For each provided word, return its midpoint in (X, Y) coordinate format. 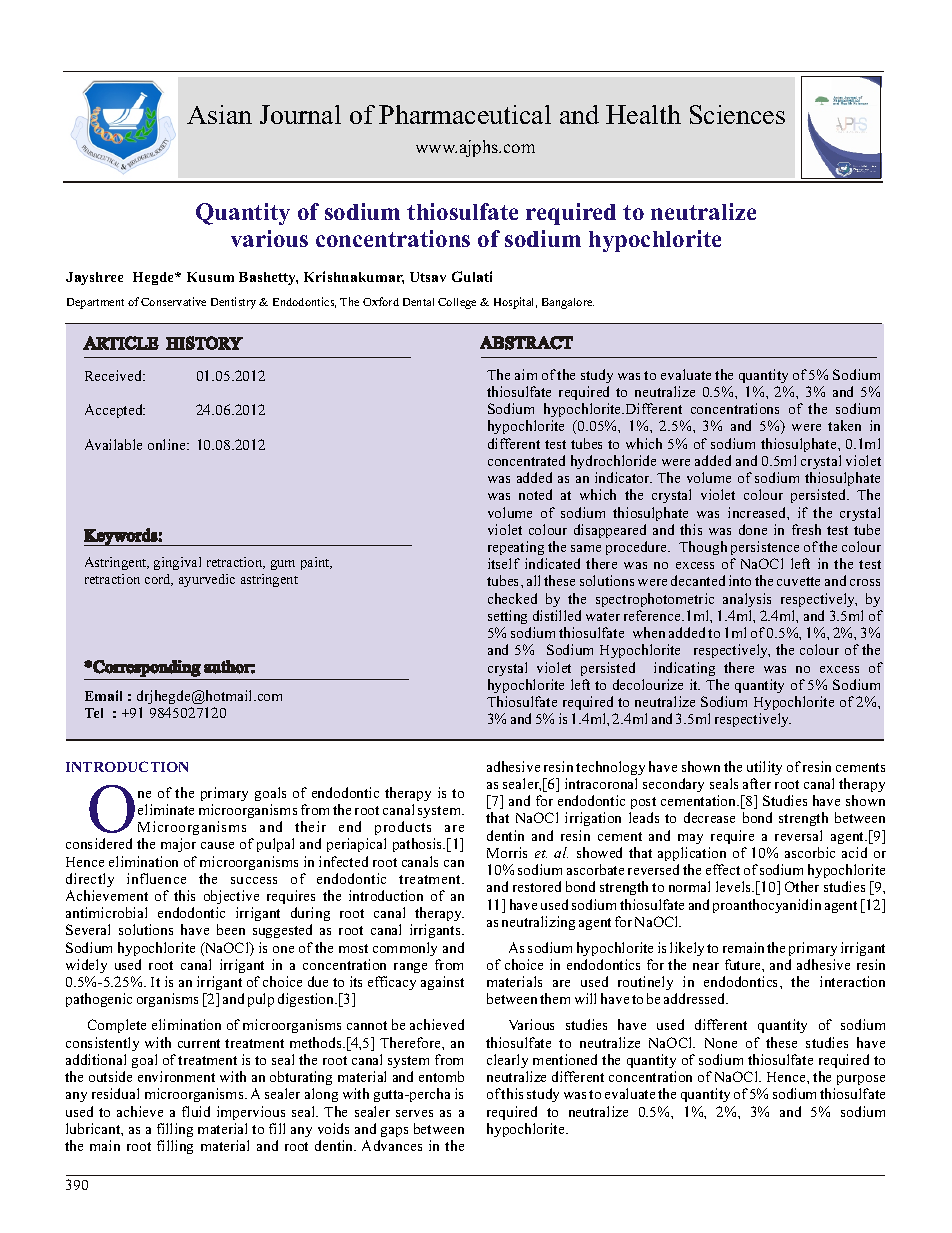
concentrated (526, 460)
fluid (196, 1111)
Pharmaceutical (465, 114)
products (403, 828)
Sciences (737, 114)
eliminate (166, 809)
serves (414, 1113)
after (757, 783)
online (168, 444)
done (753, 529)
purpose (861, 1080)
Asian (219, 114)
